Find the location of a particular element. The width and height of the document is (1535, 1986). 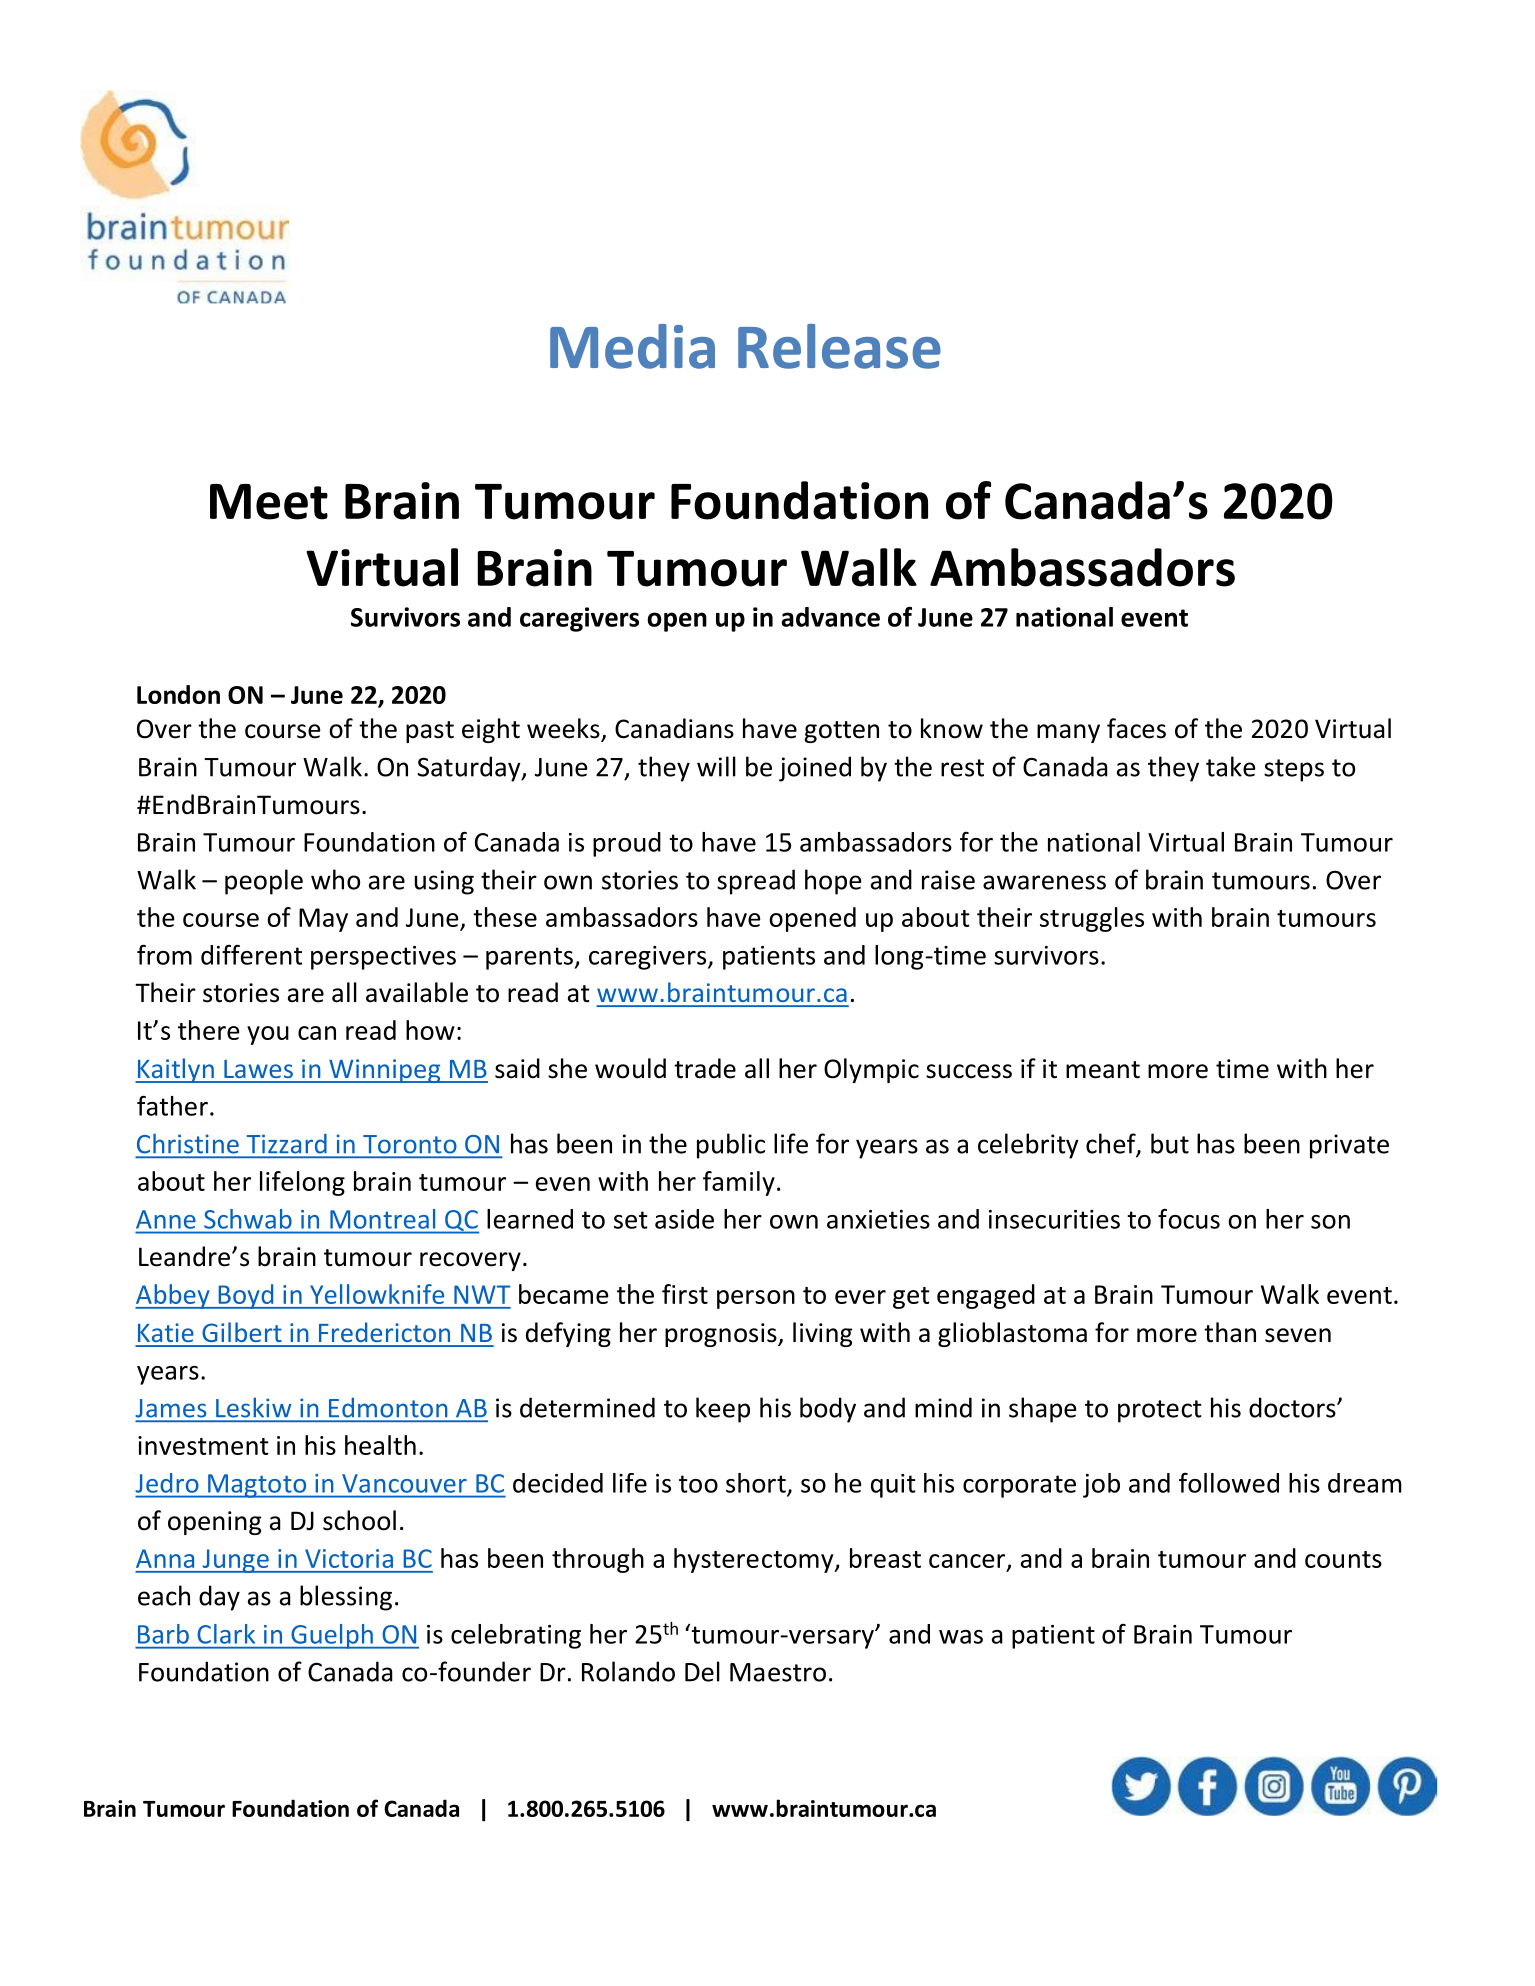

meant is located at coordinates (1103, 1070).
